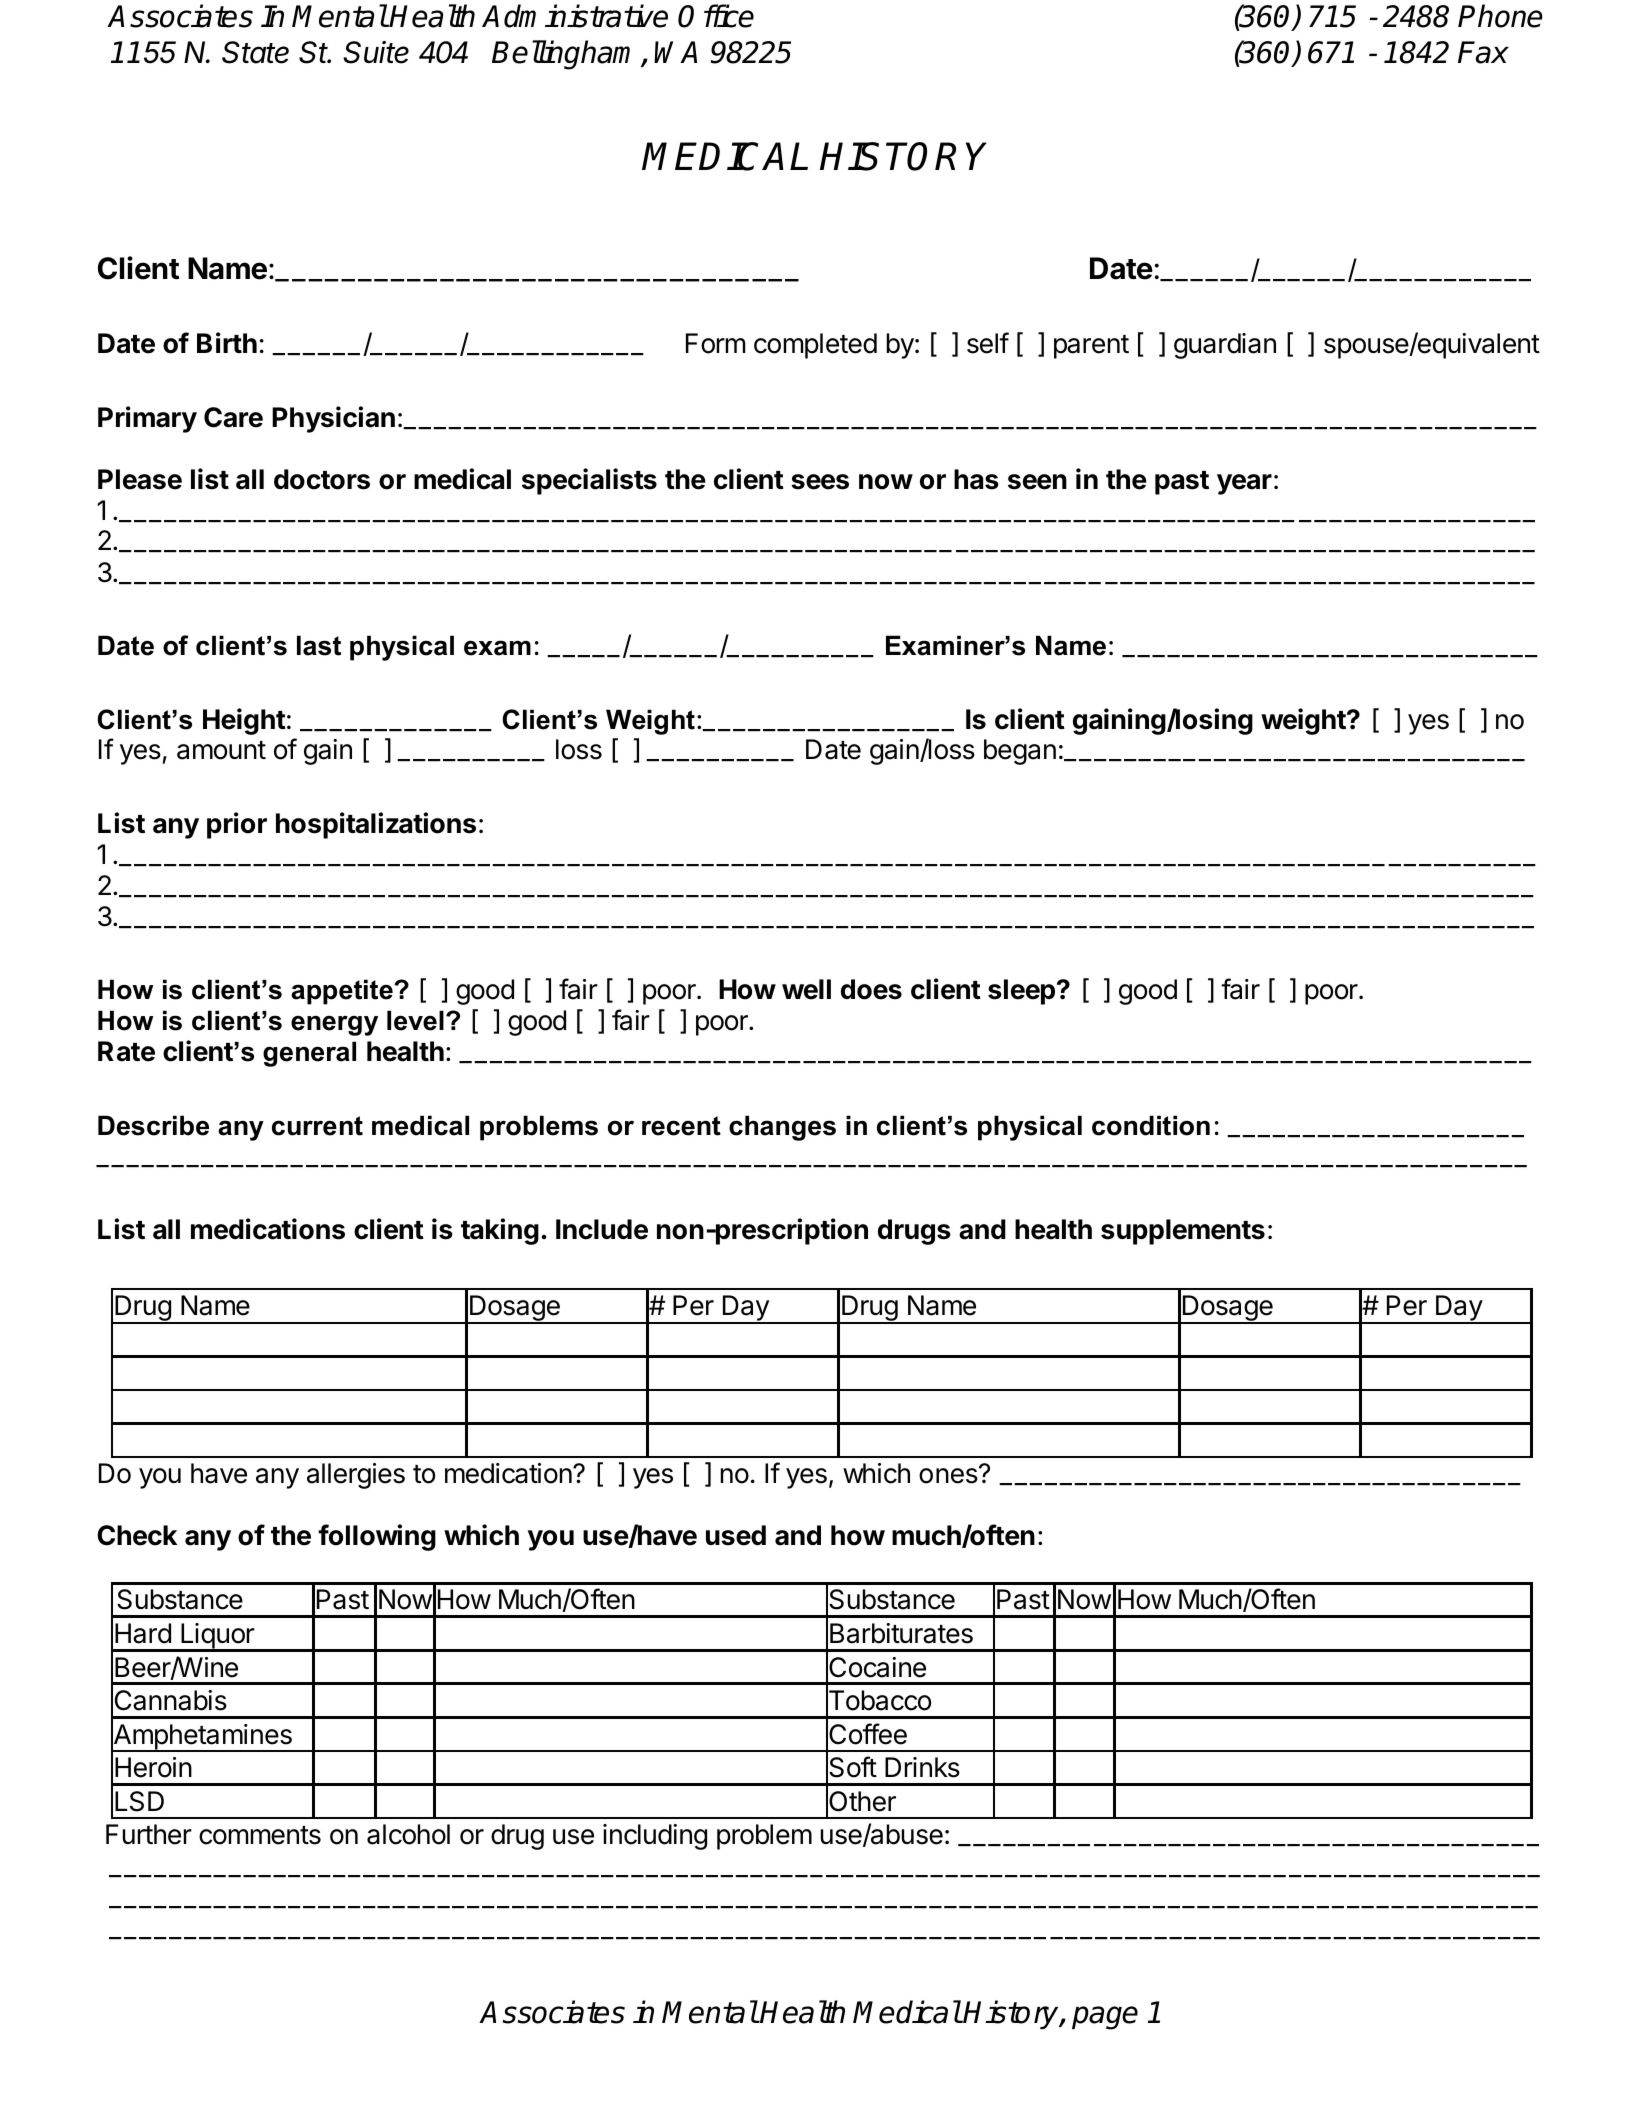  Describe the element at coordinates (806, 989) in the image. I see `well` at that location.
